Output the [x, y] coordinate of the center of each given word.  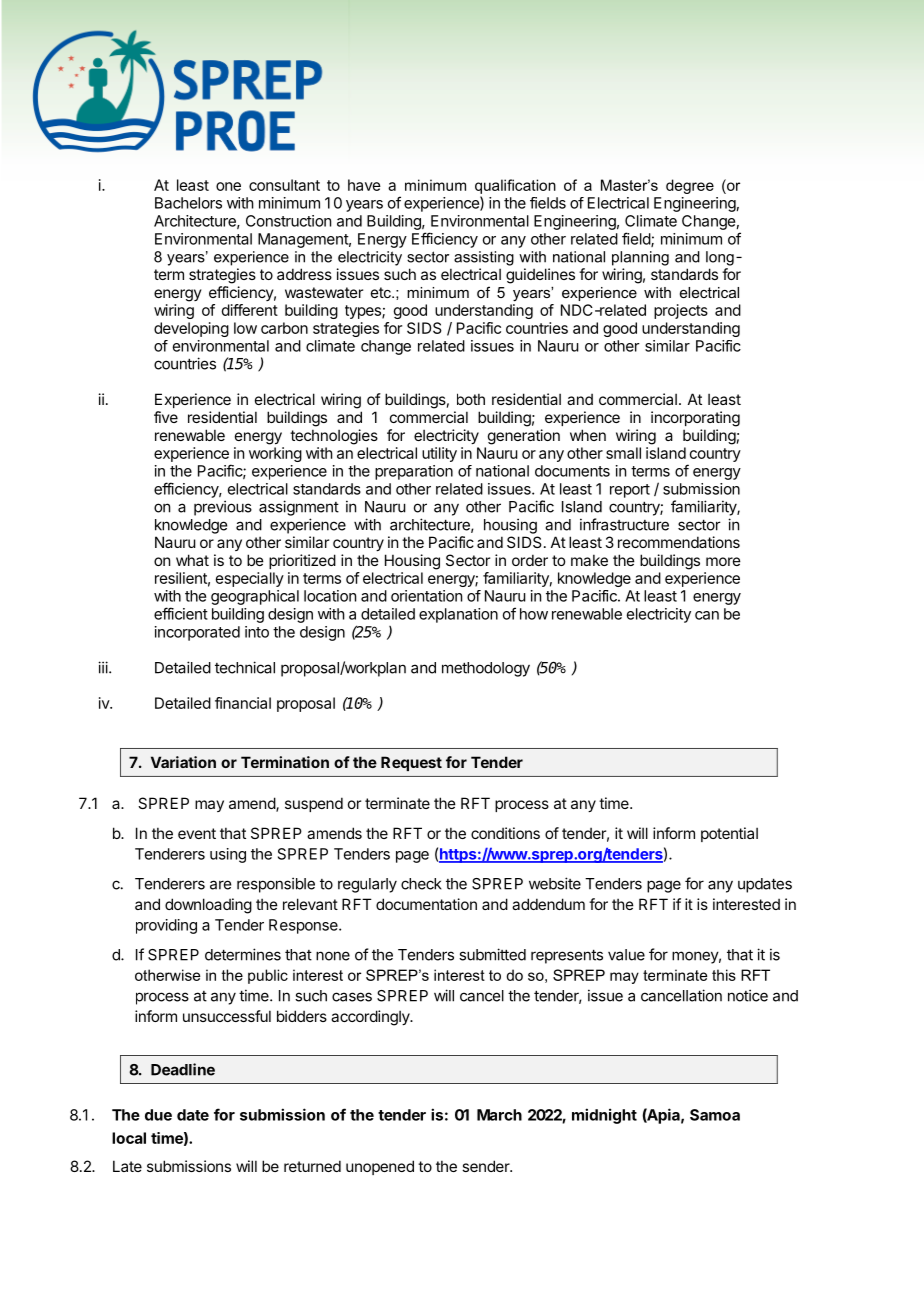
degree [690, 186]
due [158, 1115]
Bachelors [188, 203]
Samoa [715, 1115]
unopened [380, 1167]
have [364, 185]
